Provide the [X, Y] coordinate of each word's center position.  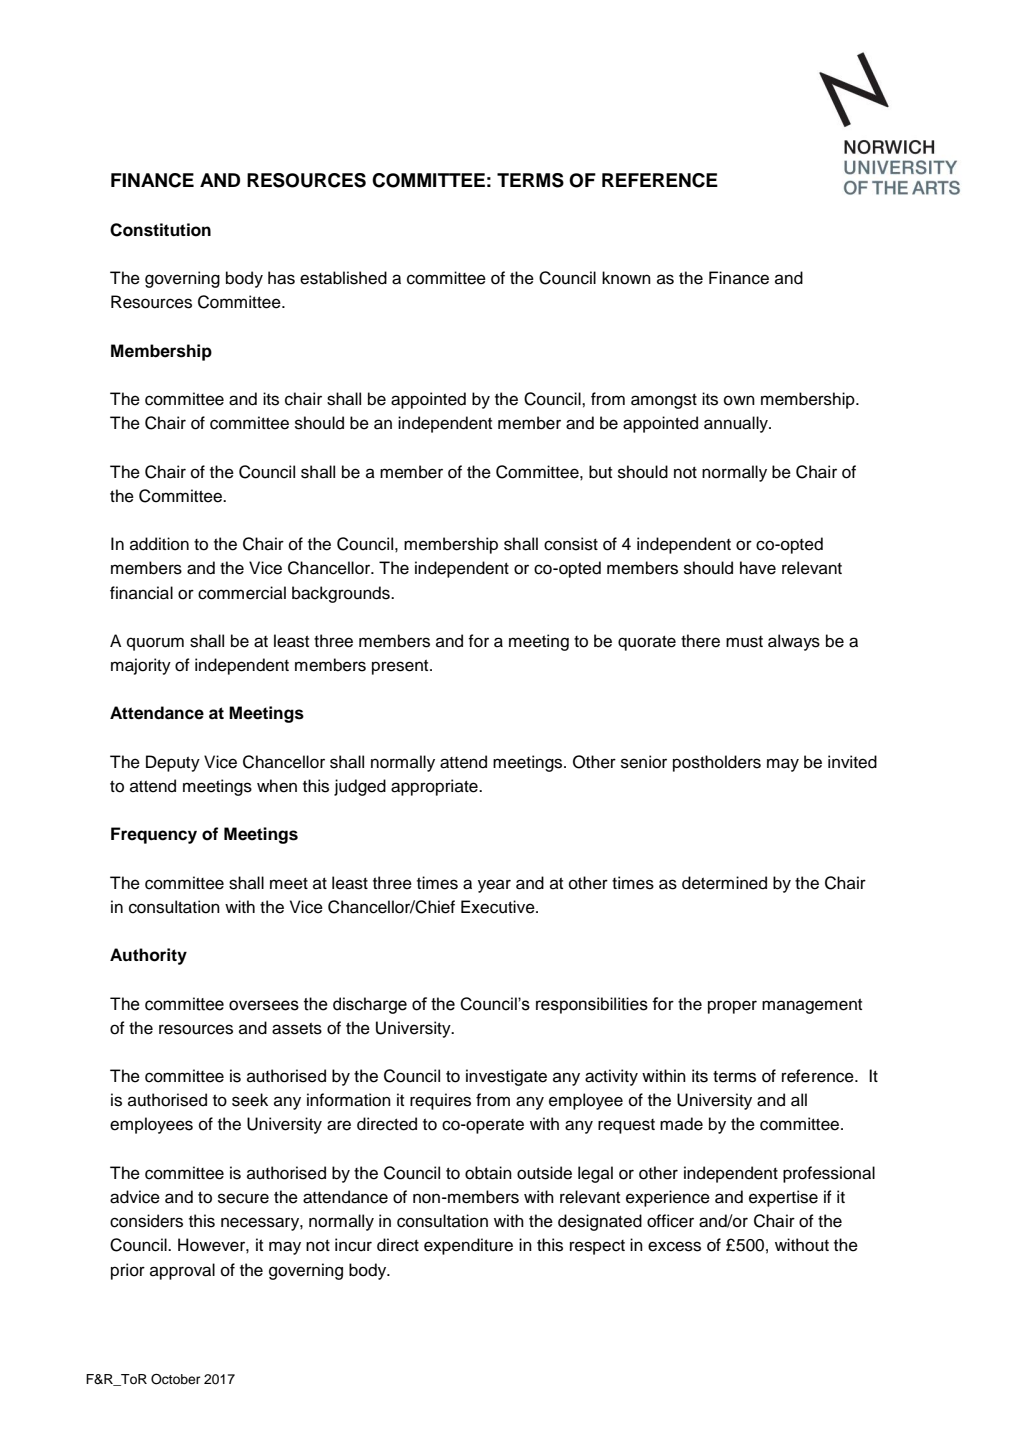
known [626, 278]
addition [159, 544]
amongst [664, 401]
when [277, 786]
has [281, 278]
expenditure [468, 1246]
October [175, 1379]
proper [732, 1007]
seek [250, 1100]
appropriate [435, 787]
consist [571, 544]
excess [674, 1246]
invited [852, 762]
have [758, 568]
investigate [506, 1077]
